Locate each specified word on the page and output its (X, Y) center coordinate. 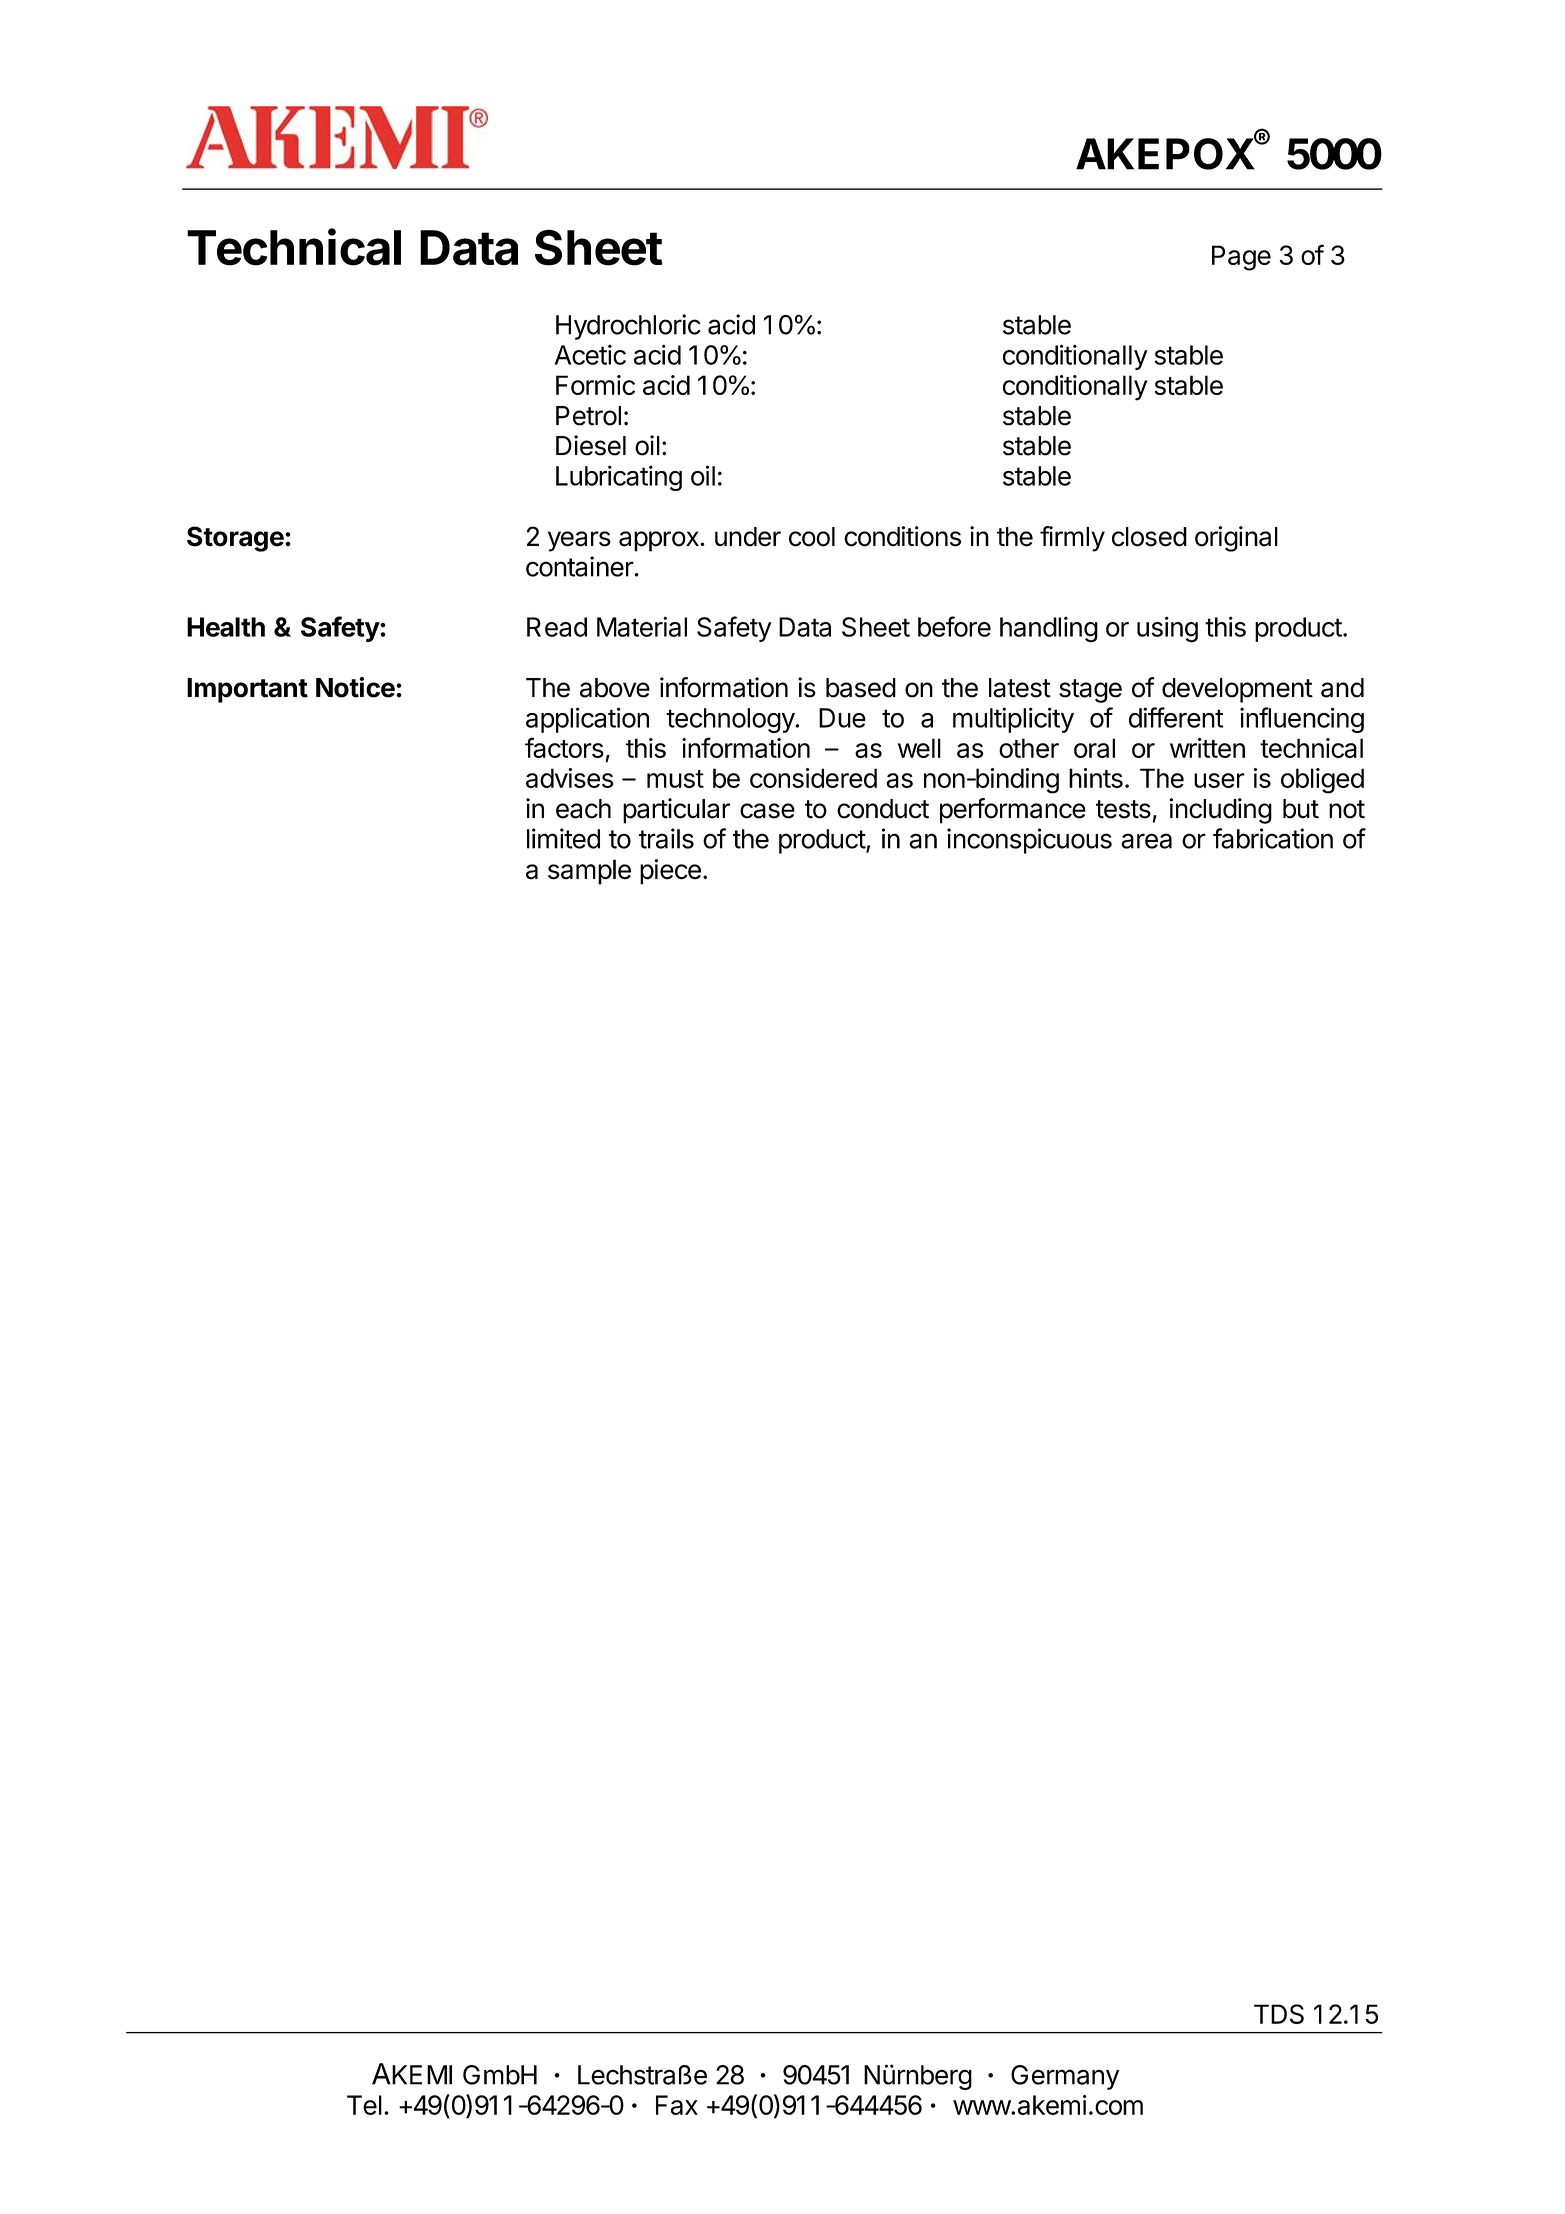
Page (1241, 258)
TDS (1279, 2014)
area (1146, 841)
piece (670, 872)
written (1207, 748)
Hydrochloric (628, 327)
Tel (364, 2105)
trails (666, 838)
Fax (677, 2105)
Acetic (590, 354)
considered (813, 778)
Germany (1065, 2077)
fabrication (1273, 838)
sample (589, 872)
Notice (355, 687)
